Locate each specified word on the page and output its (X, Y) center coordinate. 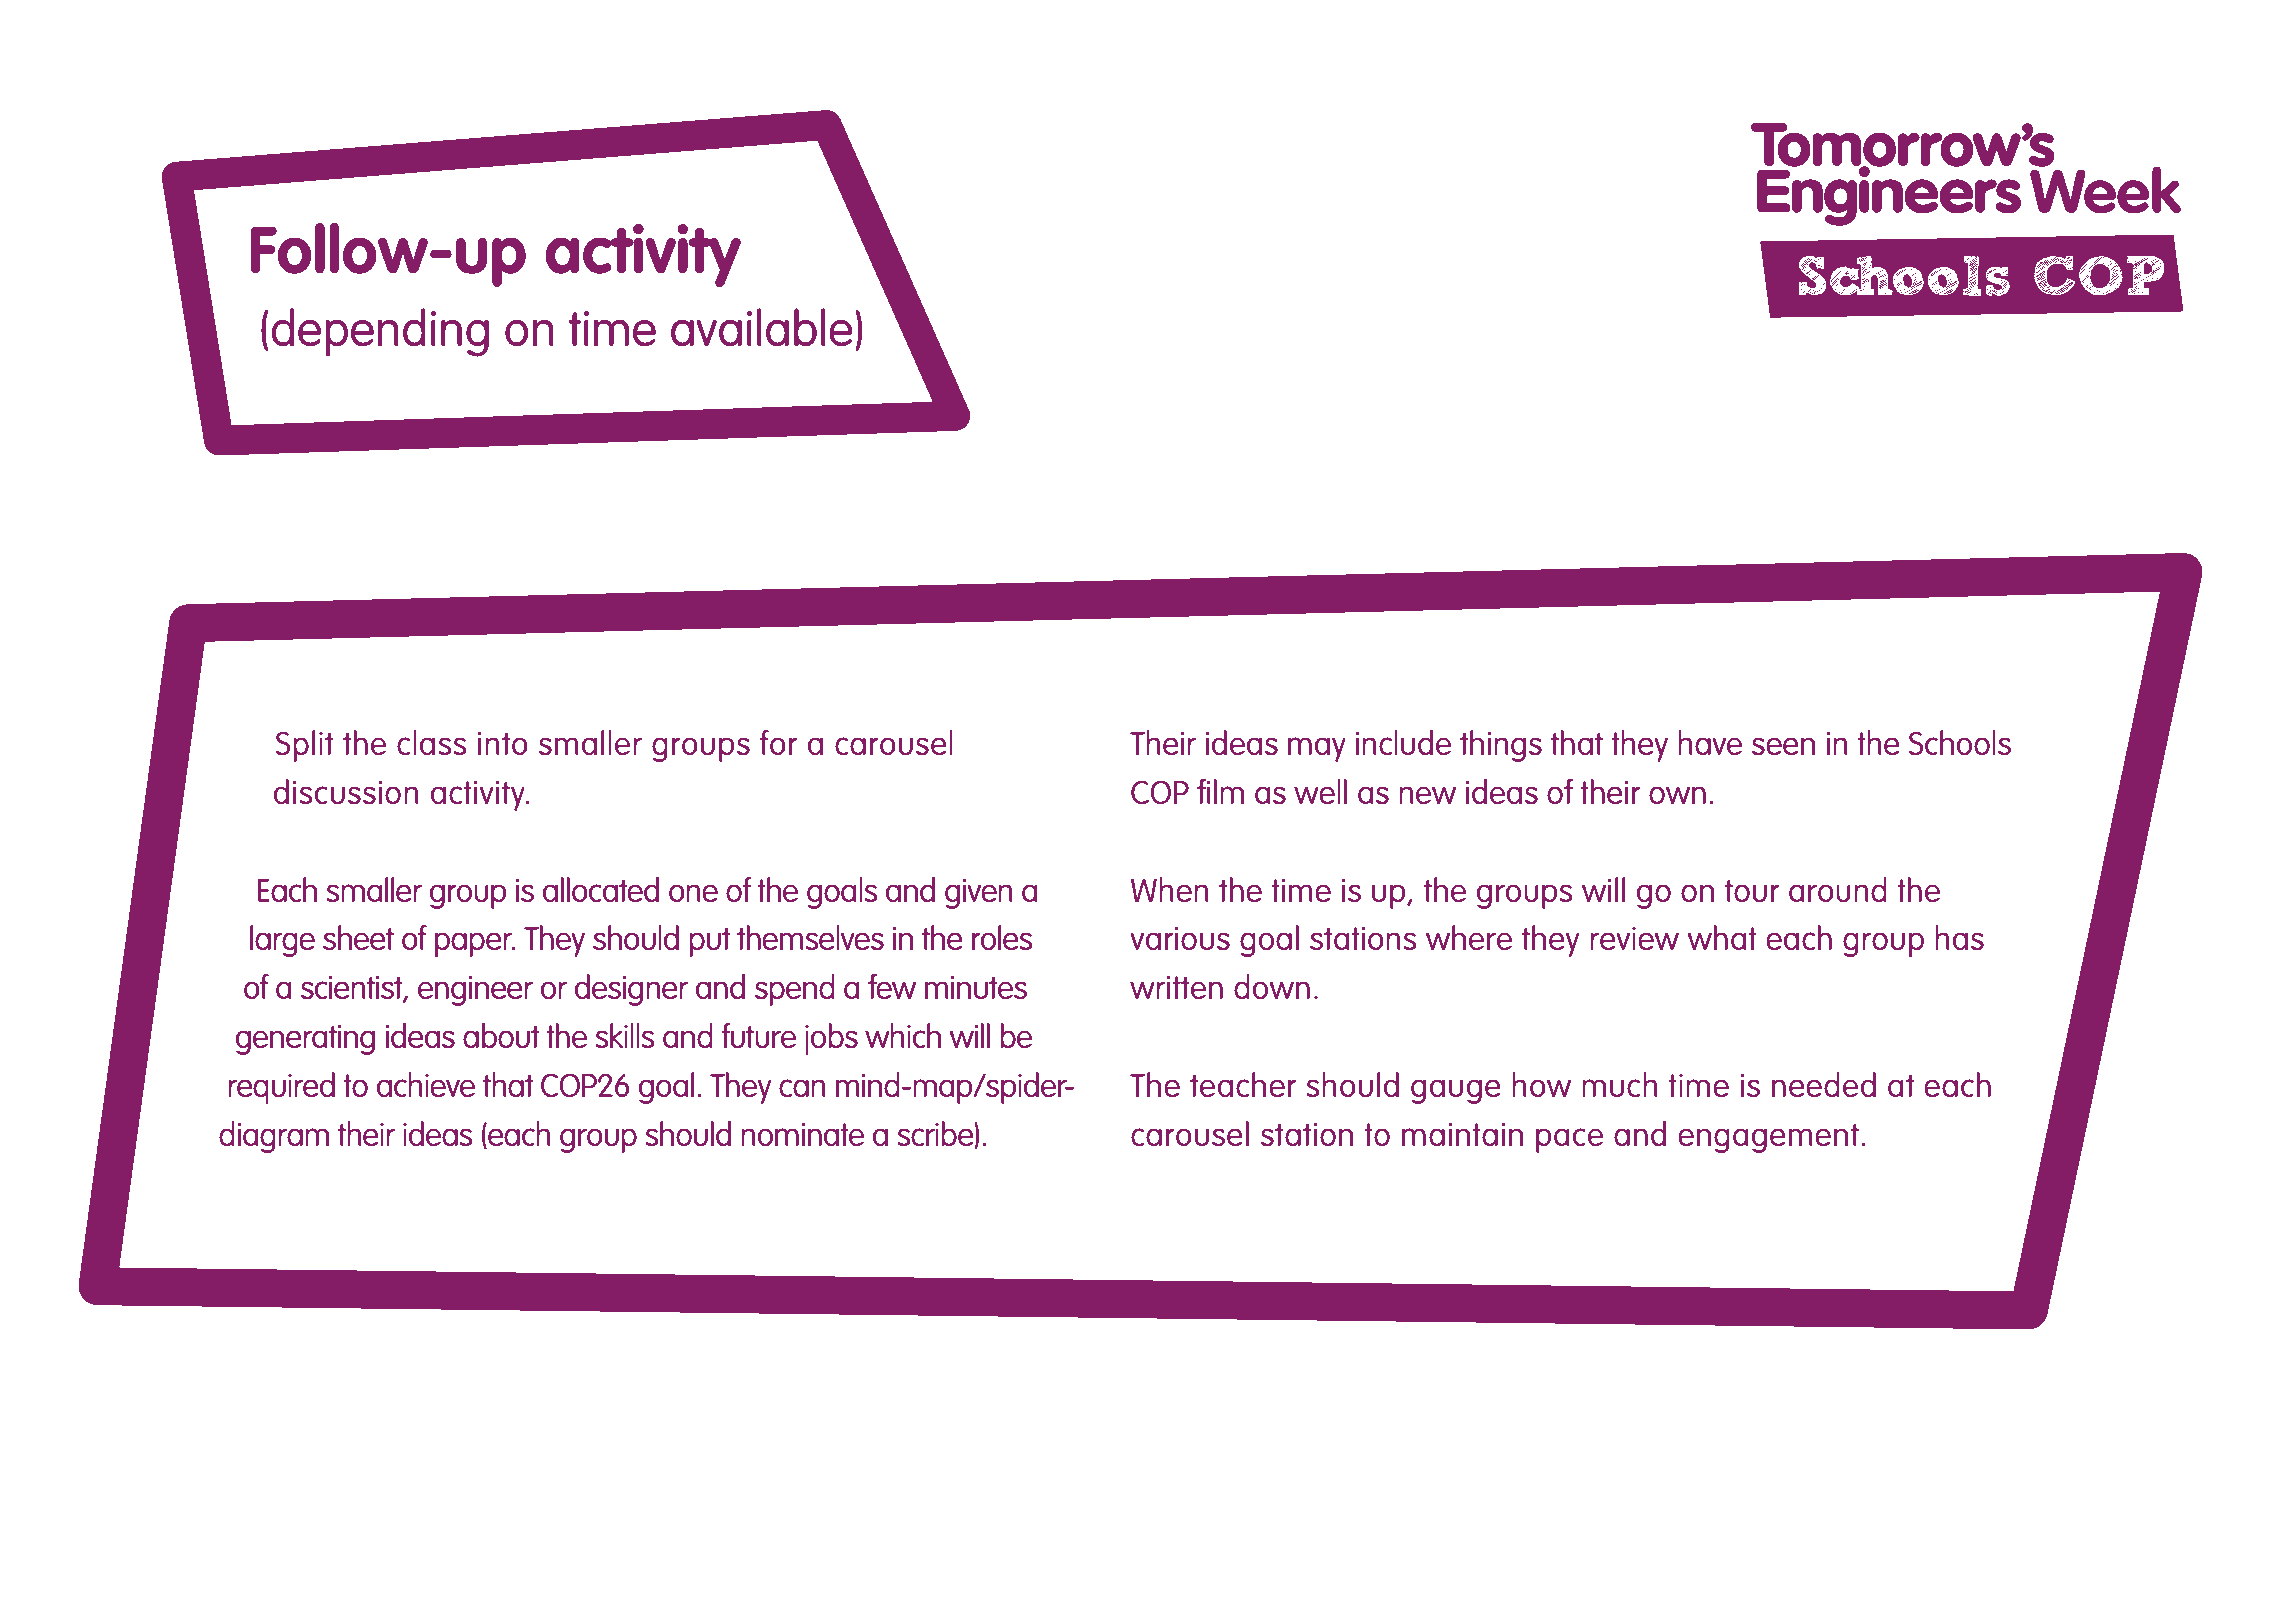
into (503, 743)
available (762, 327)
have (1710, 742)
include (1403, 742)
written (1176, 987)
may (1317, 749)
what (1722, 937)
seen (1783, 746)
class (432, 742)
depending (380, 332)
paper (474, 944)
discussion (346, 791)
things (1501, 746)
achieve (426, 1084)
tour (1752, 890)
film (1220, 791)
